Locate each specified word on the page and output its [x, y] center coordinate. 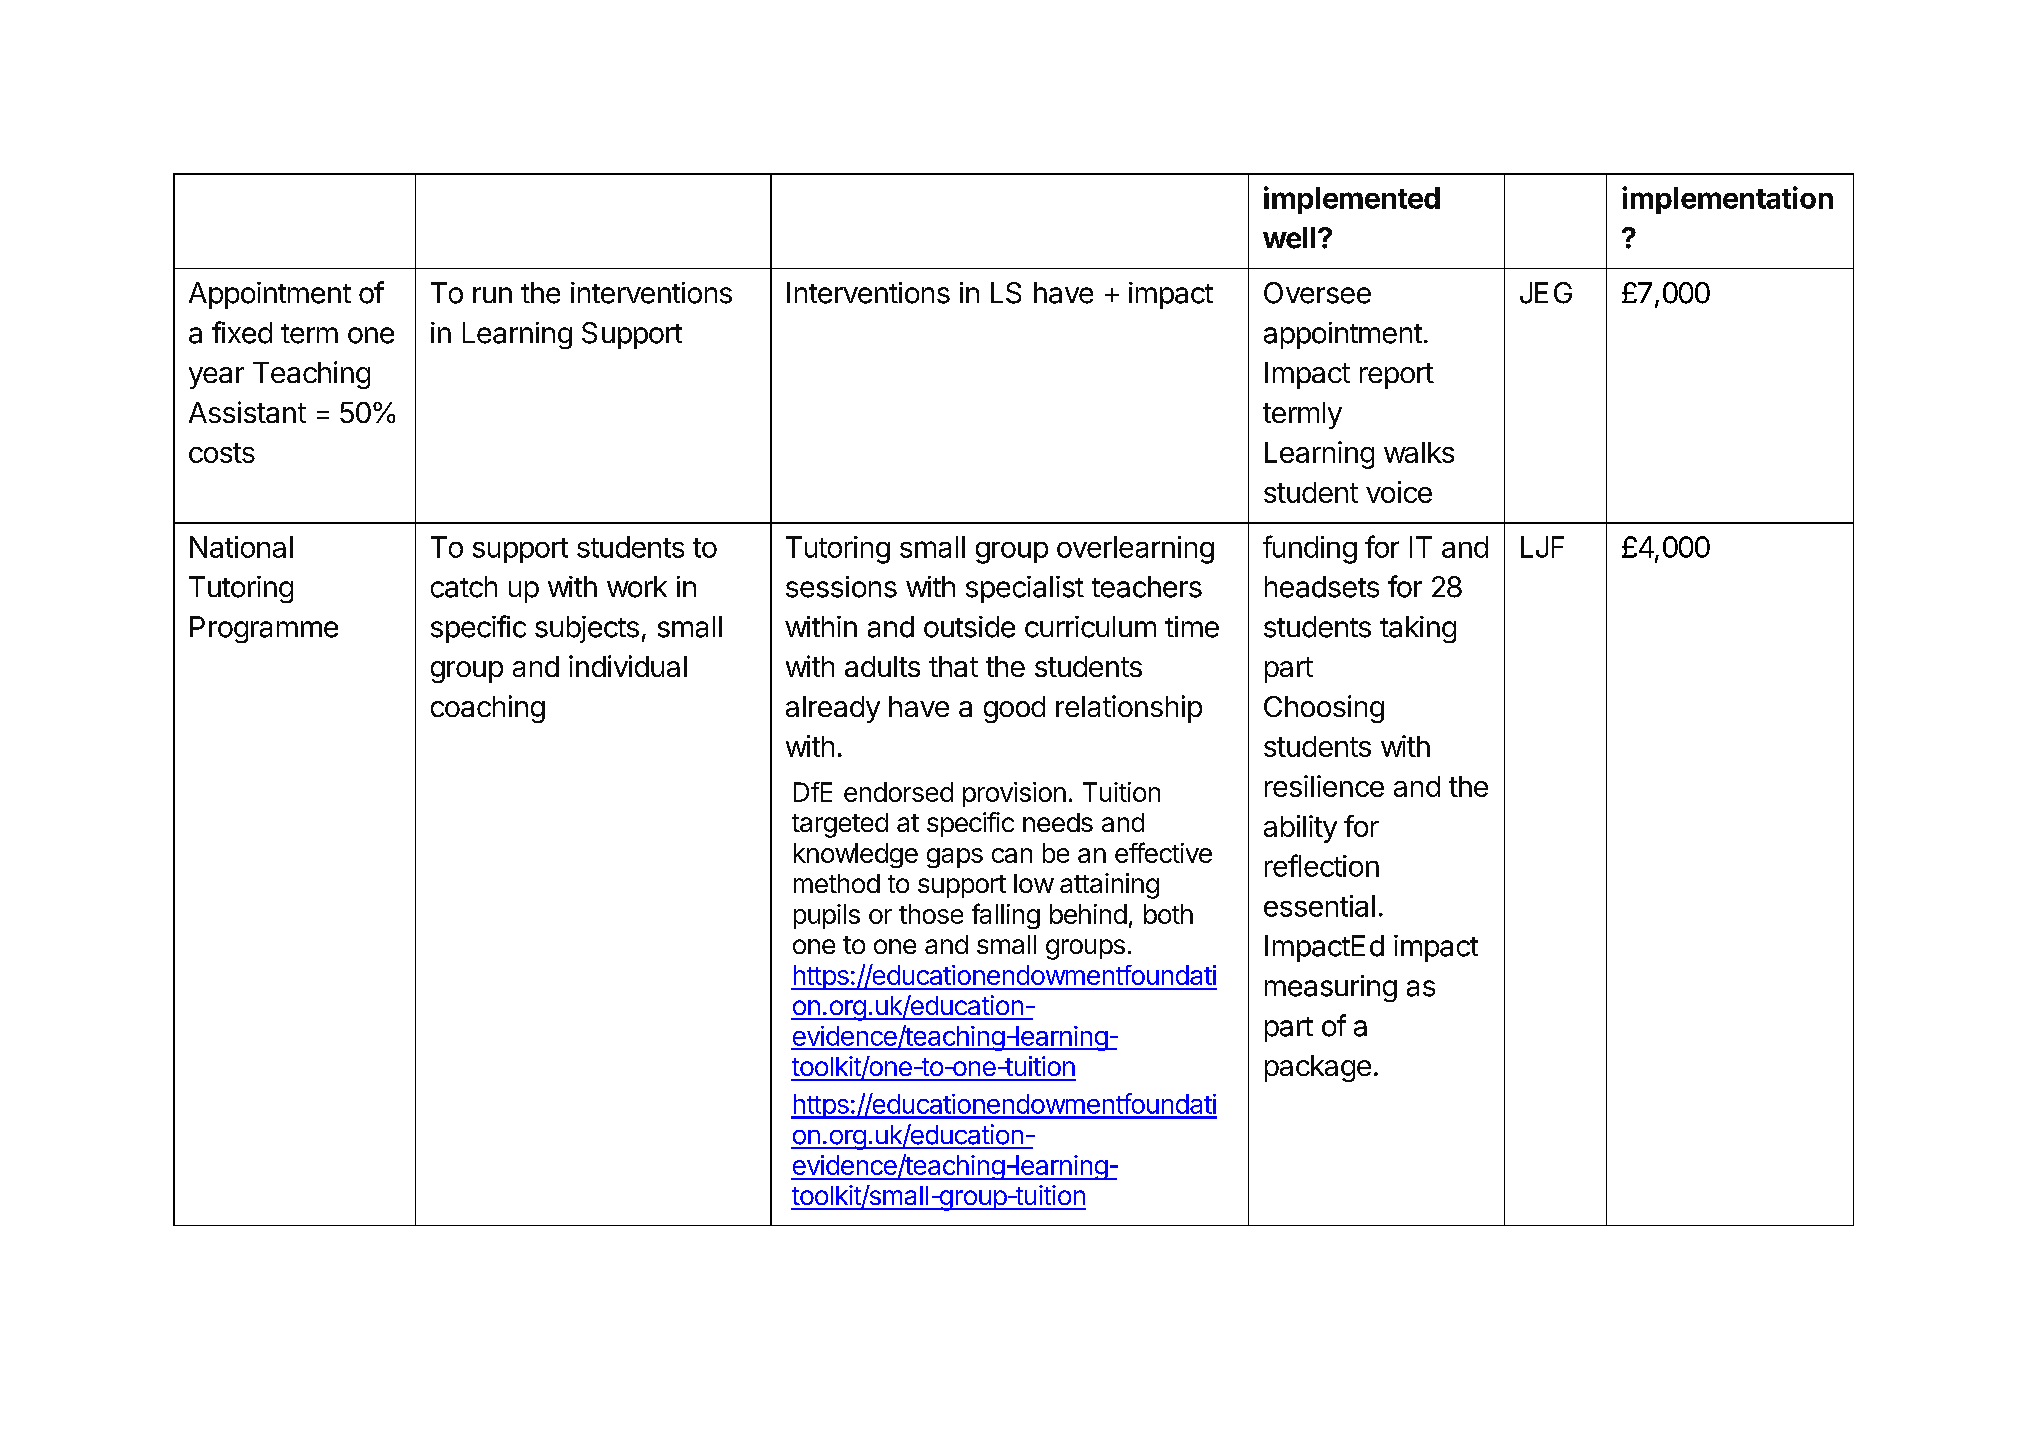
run [492, 295]
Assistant [247, 412]
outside [969, 627]
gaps [955, 858]
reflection [1322, 865]
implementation [1727, 200]
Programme [264, 629]
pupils [827, 916]
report [1397, 376]
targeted [840, 825]
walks [1419, 452]
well [1289, 238]
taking [1418, 629]
